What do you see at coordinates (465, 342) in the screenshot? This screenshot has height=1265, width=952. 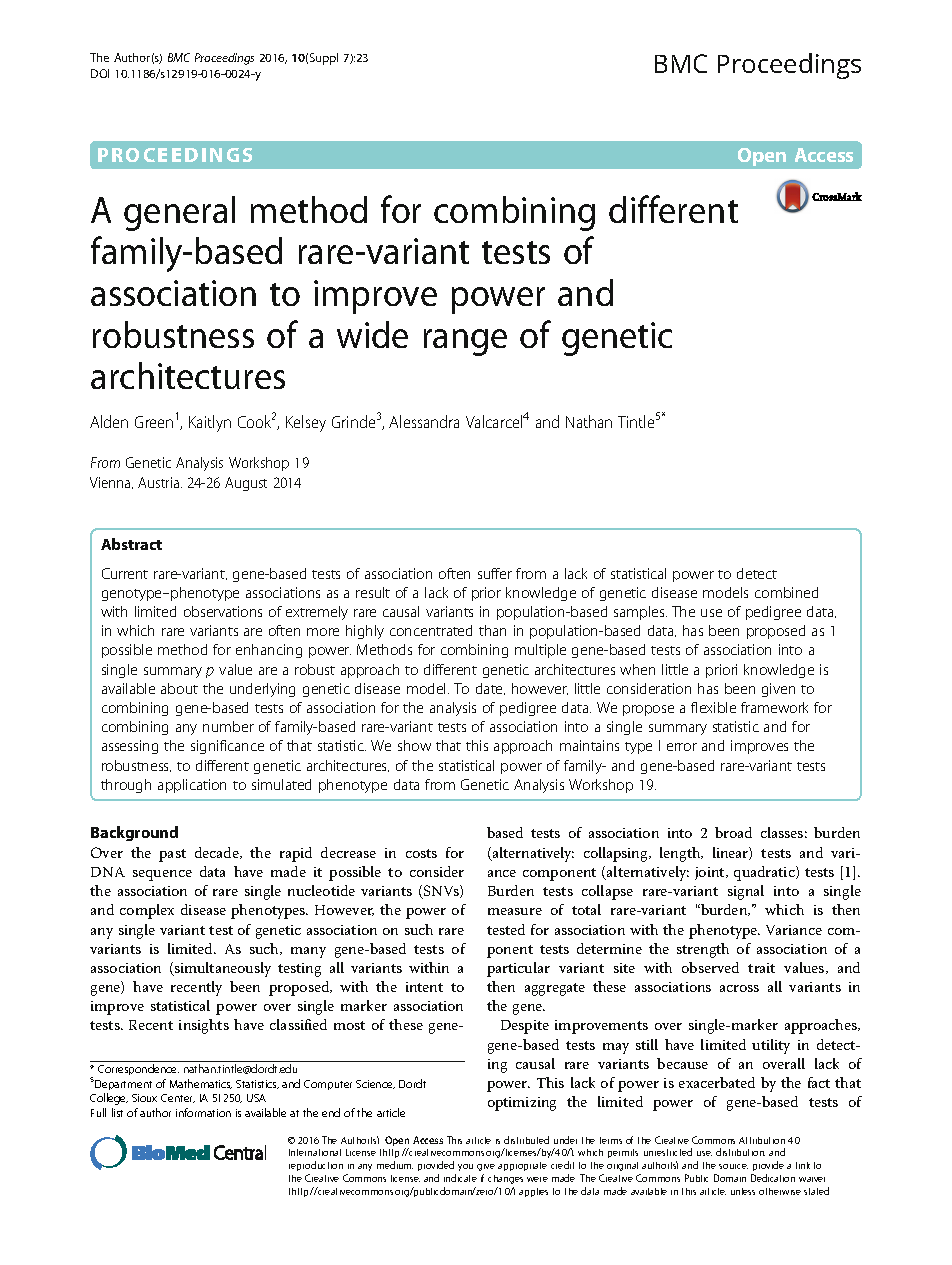 I see `range` at bounding box center [465, 342].
